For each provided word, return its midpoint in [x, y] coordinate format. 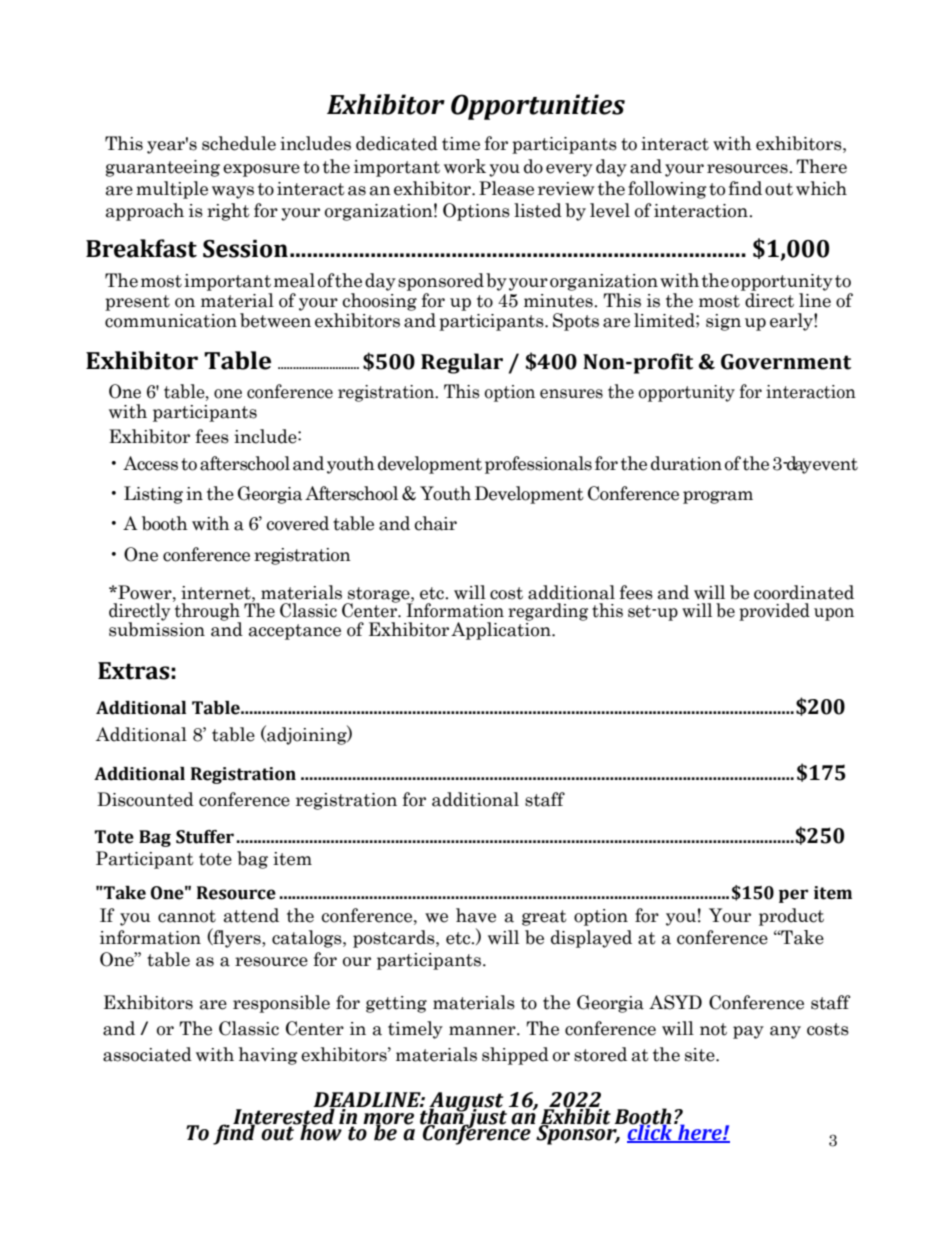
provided [774, 612]
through [207, 612]
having [268, 1056]
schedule [239, 143]
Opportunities [538, 107]
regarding [548, 612]
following [667, 190]
